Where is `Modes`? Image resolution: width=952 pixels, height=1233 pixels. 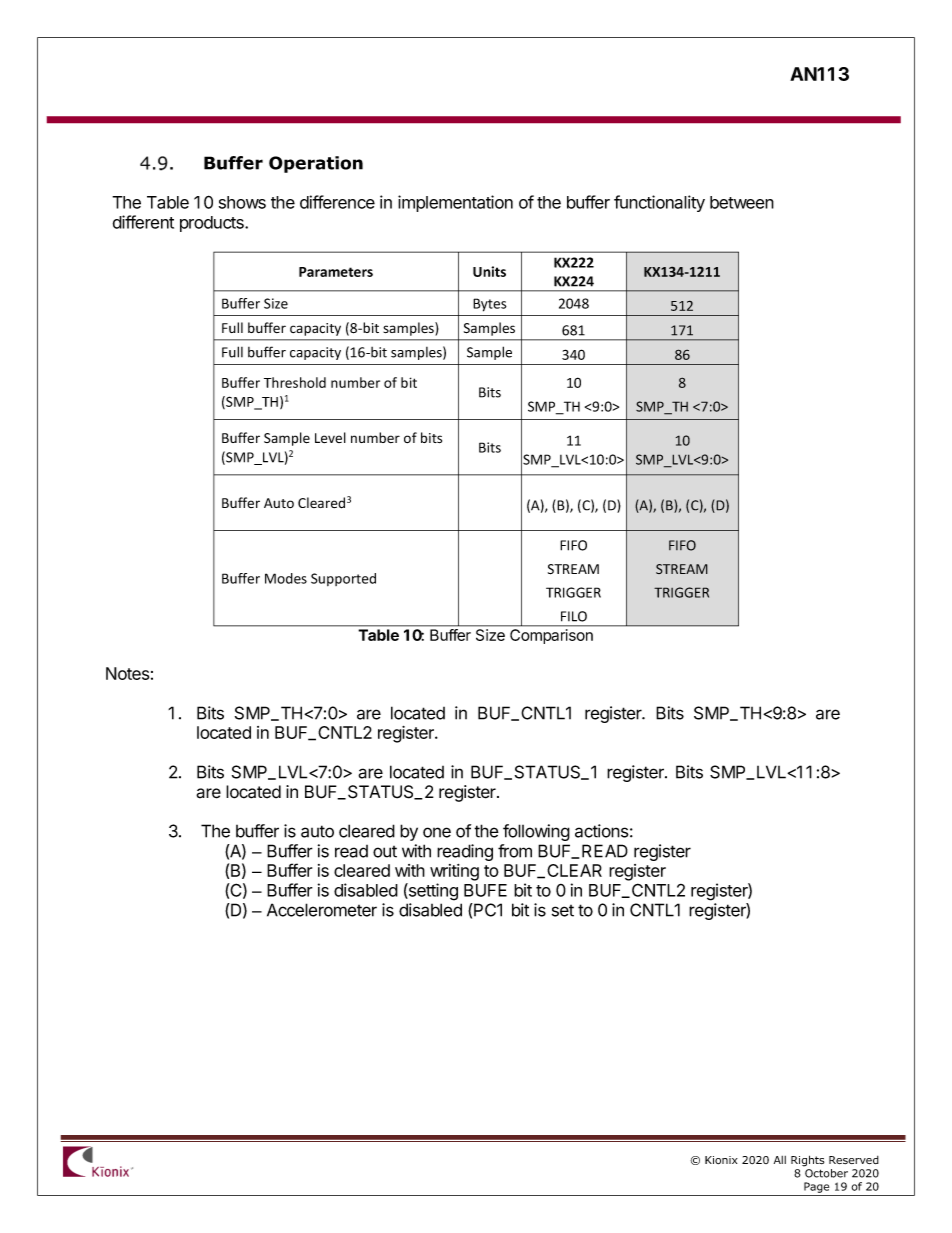 Modes is located at coordinates (286, 578).
